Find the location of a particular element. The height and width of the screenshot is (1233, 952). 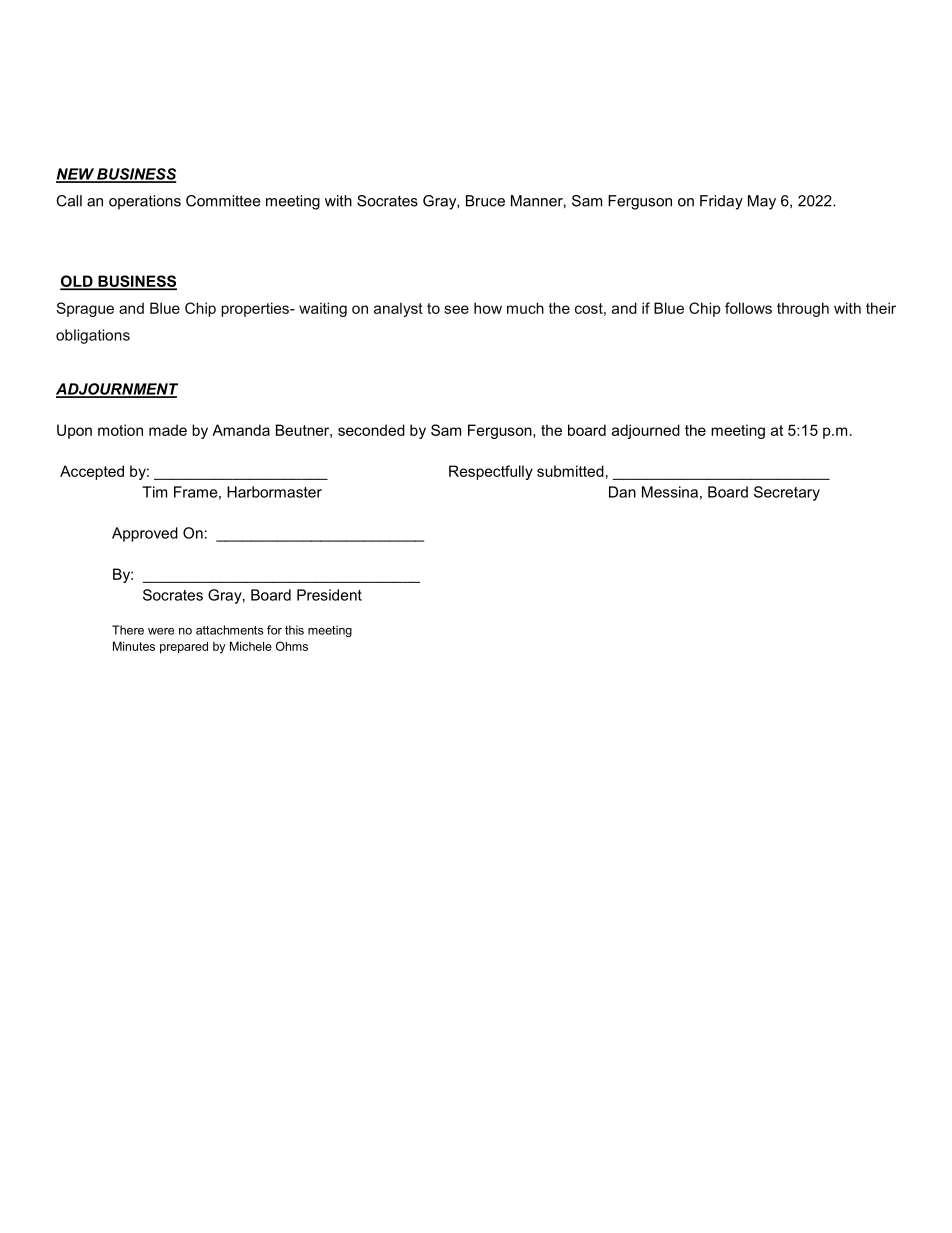

operations is located at coordinates (145, 202).
